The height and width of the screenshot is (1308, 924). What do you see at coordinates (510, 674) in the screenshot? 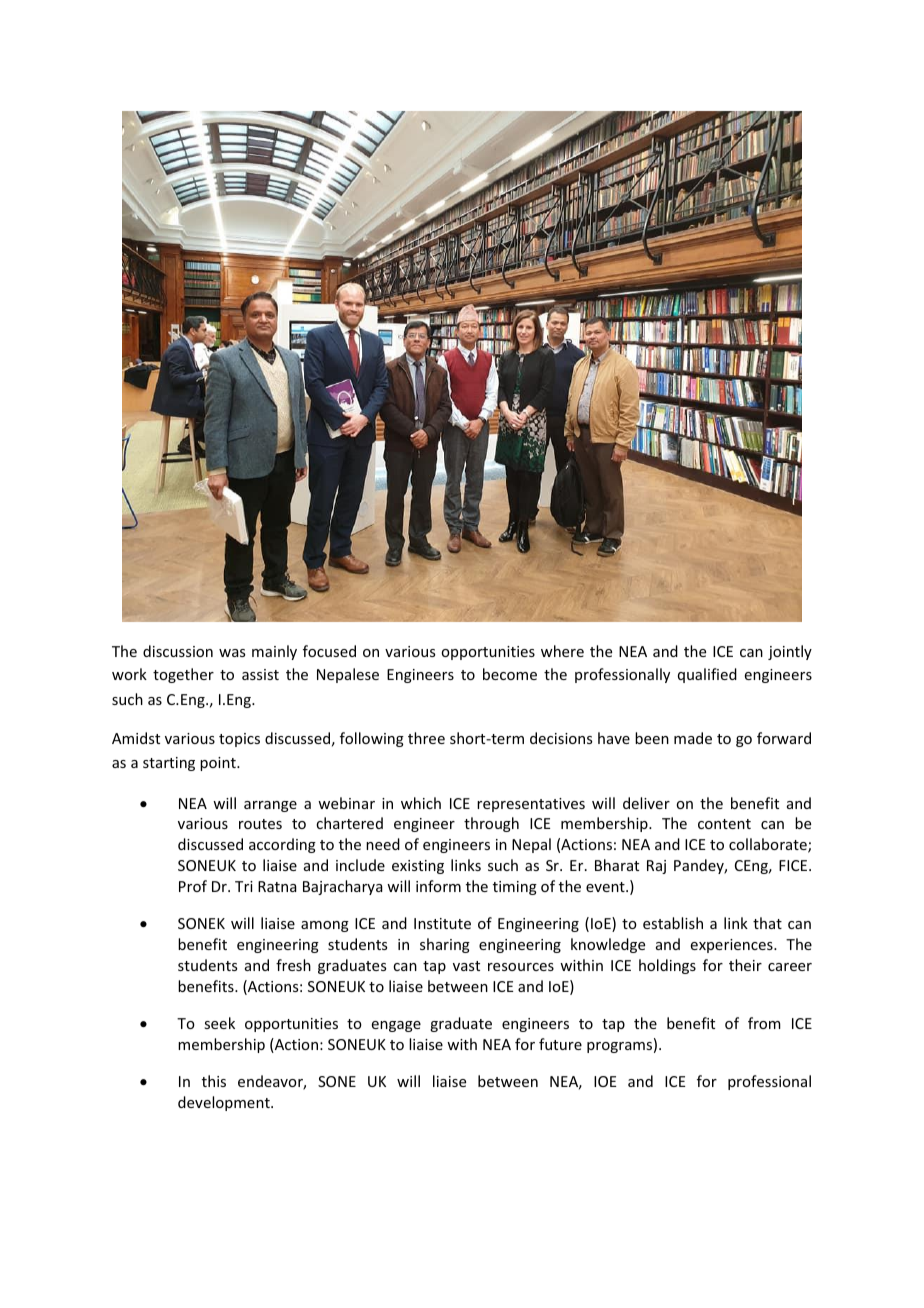
I see `become` at bounding box center [510, 674].
